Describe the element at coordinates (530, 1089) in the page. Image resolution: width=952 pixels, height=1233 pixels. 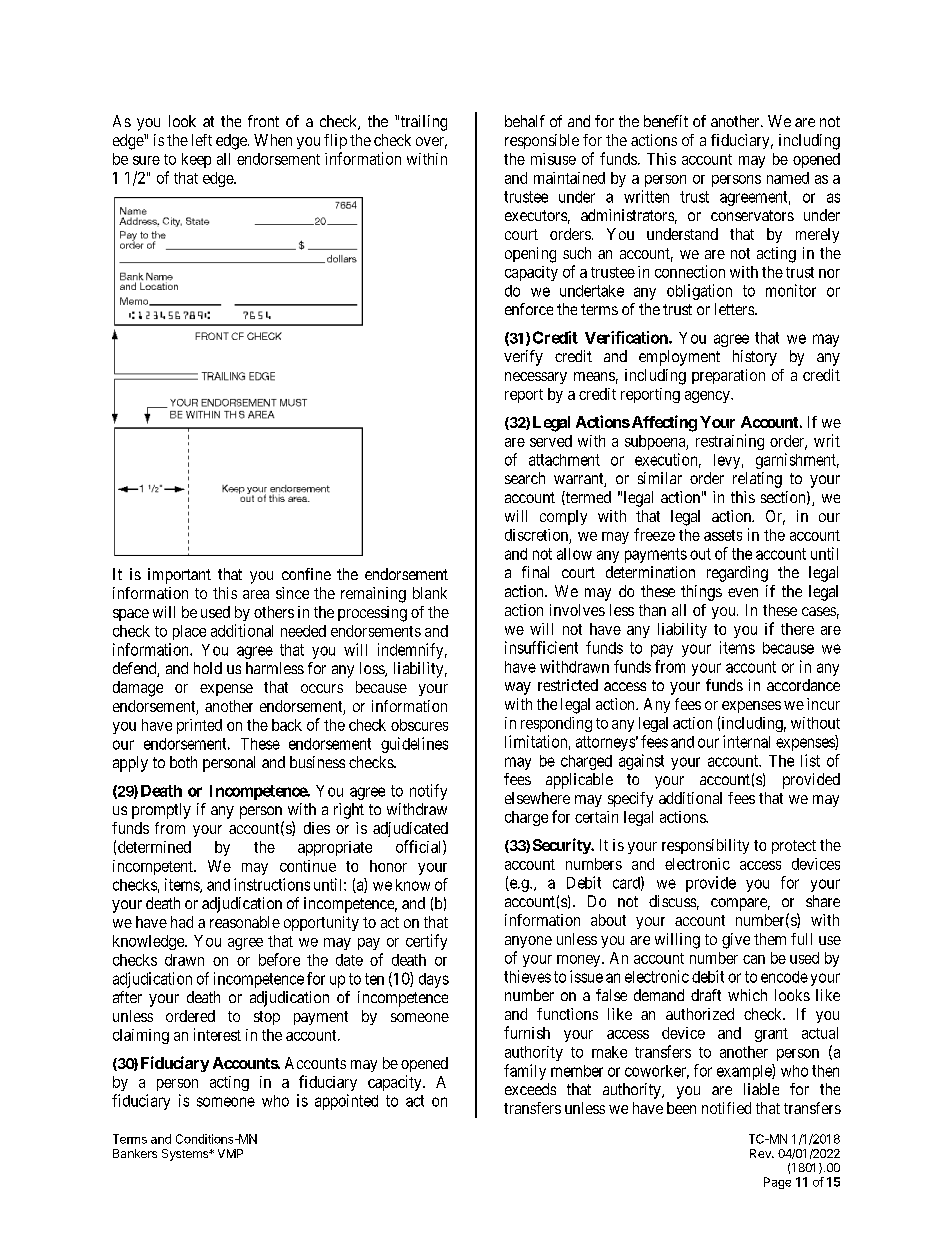
I see `exceeds` at that location.
